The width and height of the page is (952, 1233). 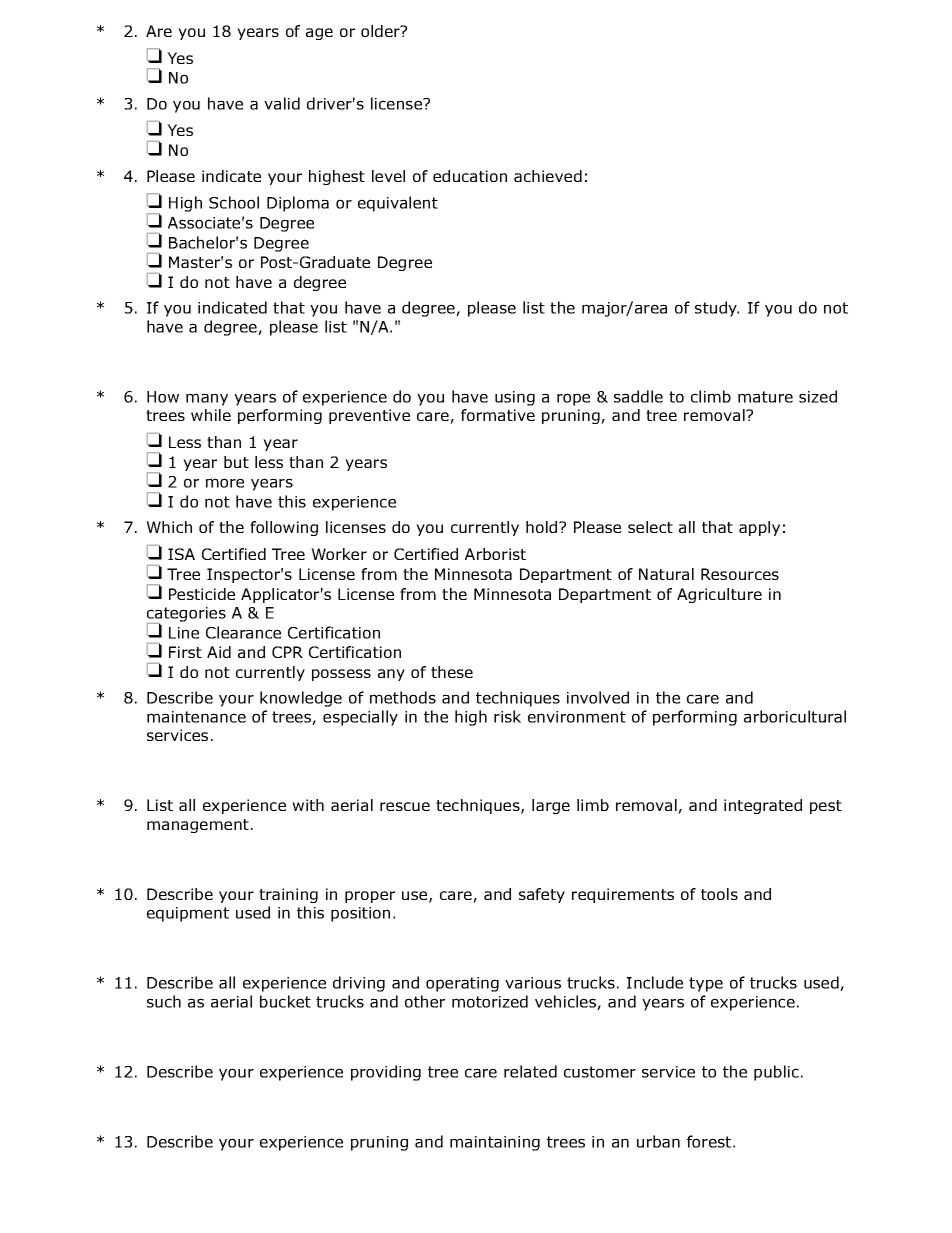 I want to click on training, so click(x=288, y=895).
